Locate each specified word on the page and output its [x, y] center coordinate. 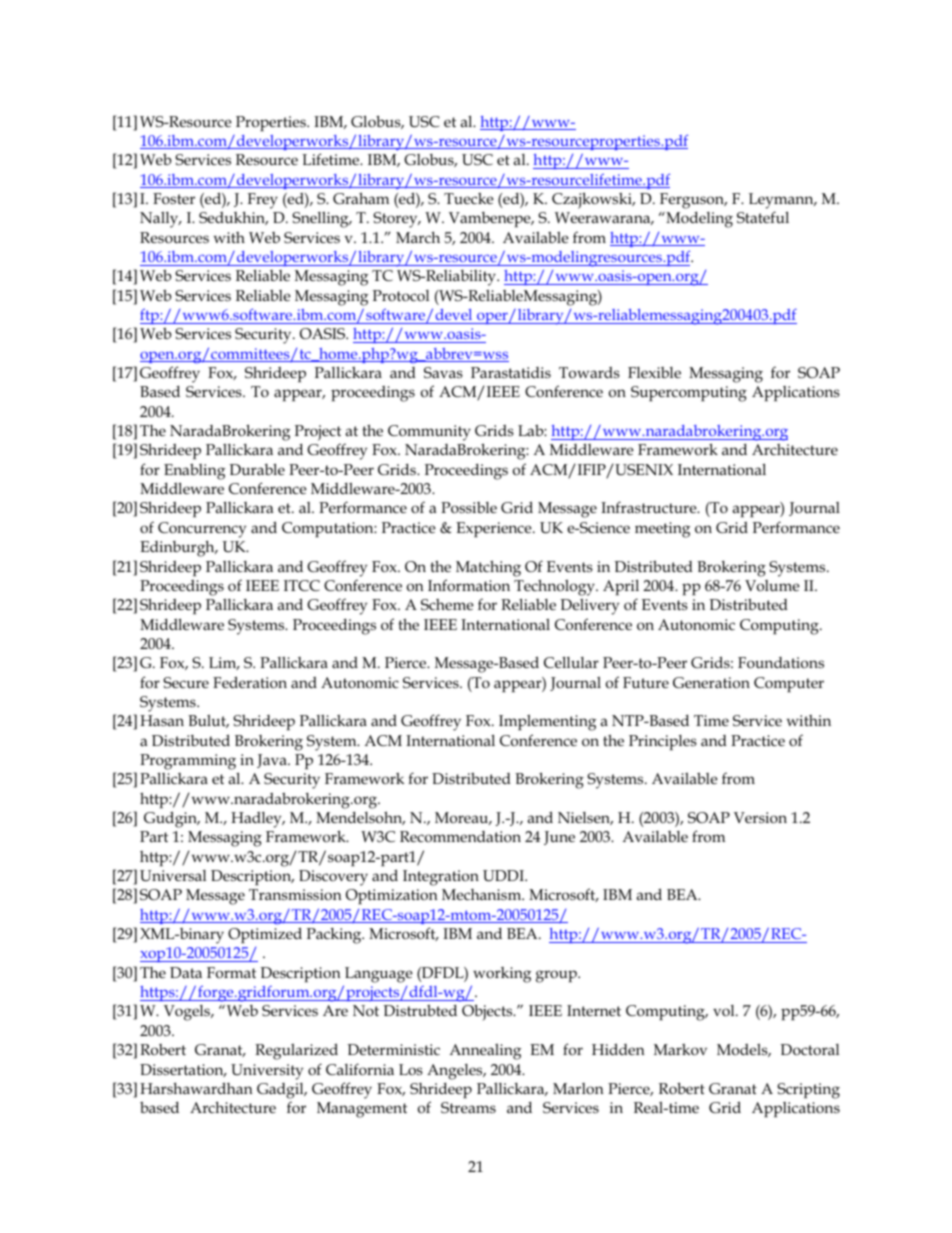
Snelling [321, 220]
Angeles [456, 1072]
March [418, 237]
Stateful [763, 217]
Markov [680, 1050]
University [267, 1072]
